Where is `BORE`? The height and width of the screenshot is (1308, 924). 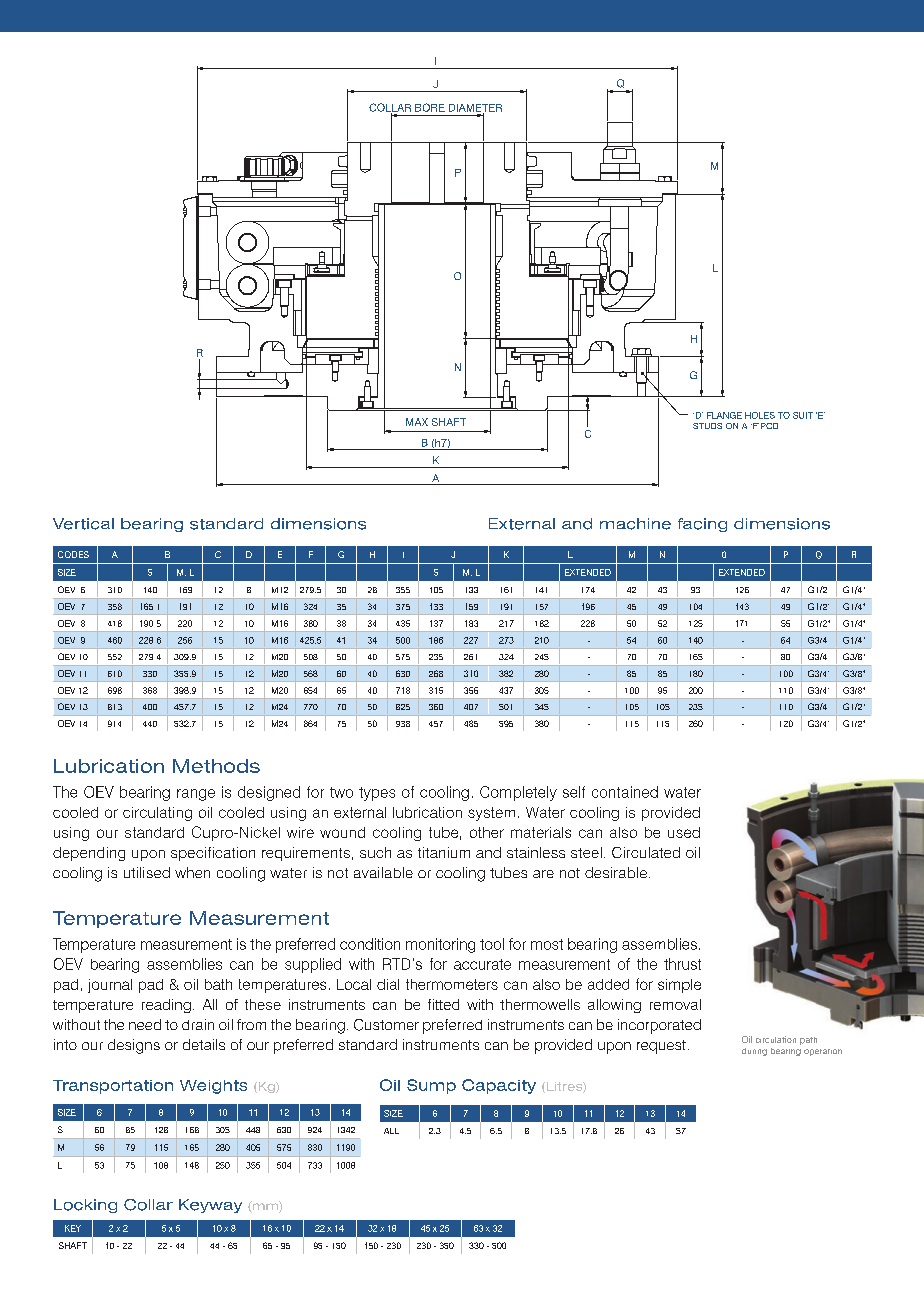
BORE is located at coordinates (430, 107).
